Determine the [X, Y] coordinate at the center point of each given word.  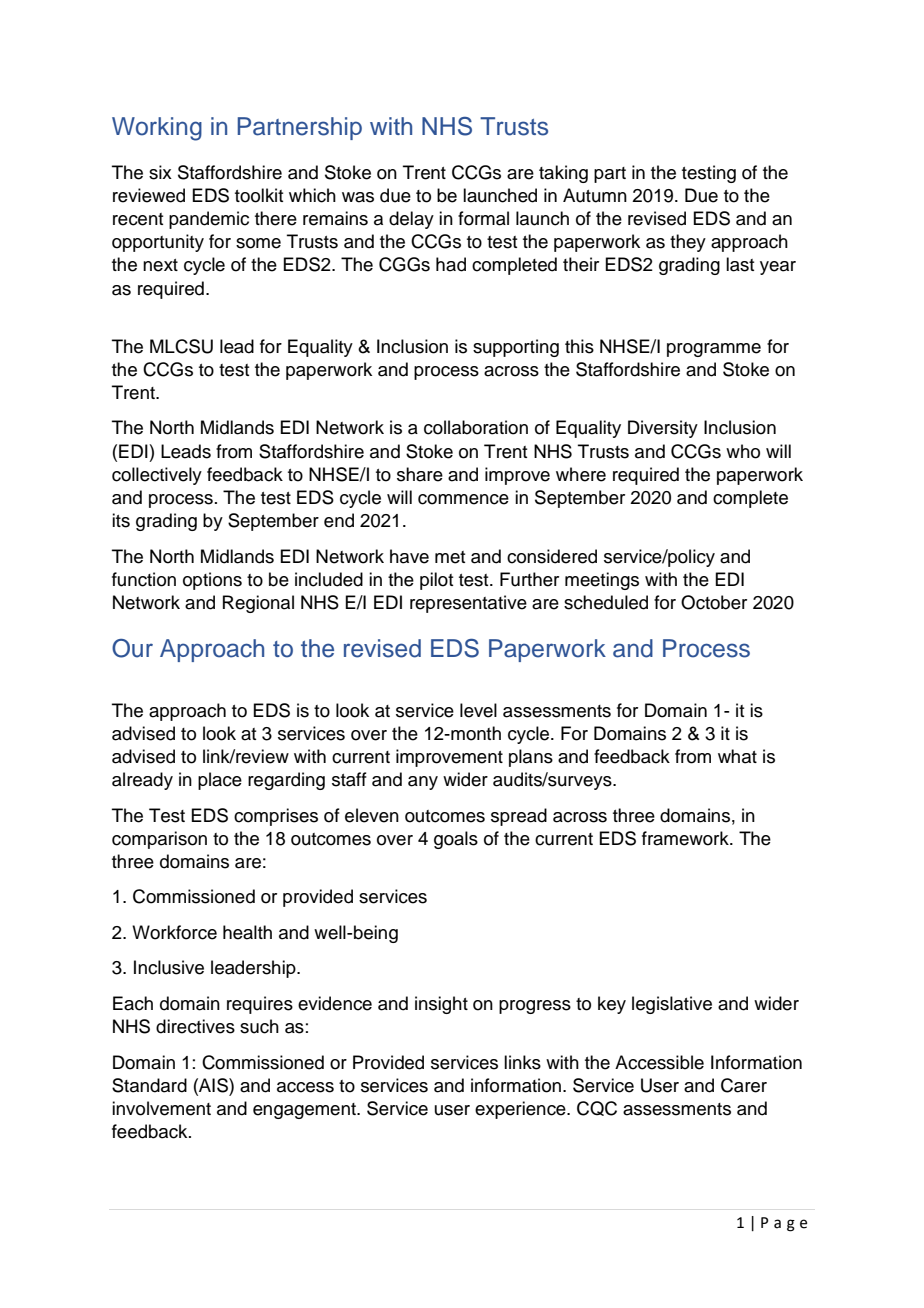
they [688, 243]
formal [483, 218]
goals [456, 840]
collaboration [476, 427]
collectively [157, 476]
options [212, 581]
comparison [159, 840]
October [714, 602]
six [160, 172]
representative [468, 604]
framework [686, 838]
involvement [161, 1108]
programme [714, 350]
